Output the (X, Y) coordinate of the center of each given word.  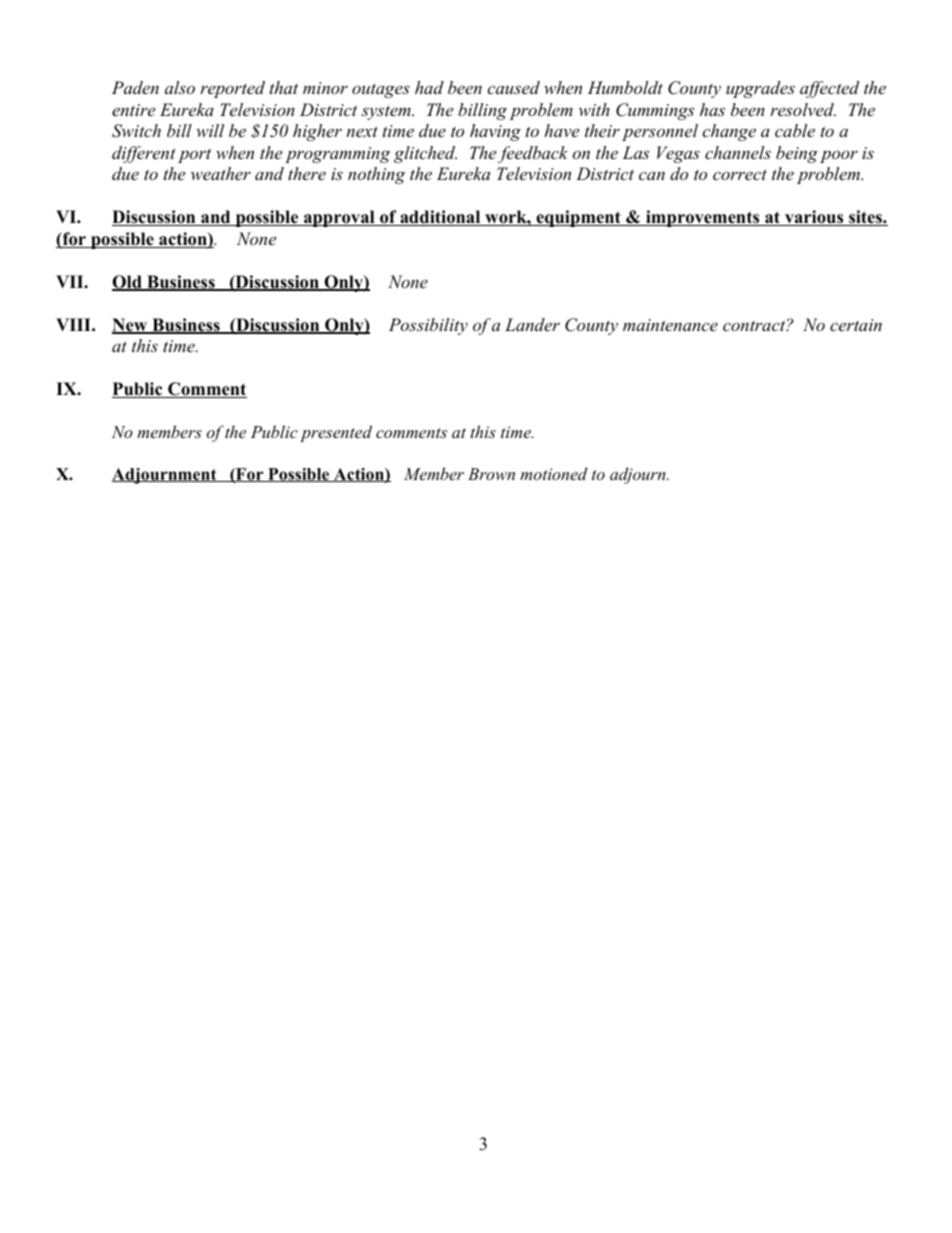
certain (856, 325)
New (131, 326)
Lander (532, 324)
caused (513, 87)
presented (336, 433)
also (180, 87)
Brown (491, 474)
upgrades (760, 89)
